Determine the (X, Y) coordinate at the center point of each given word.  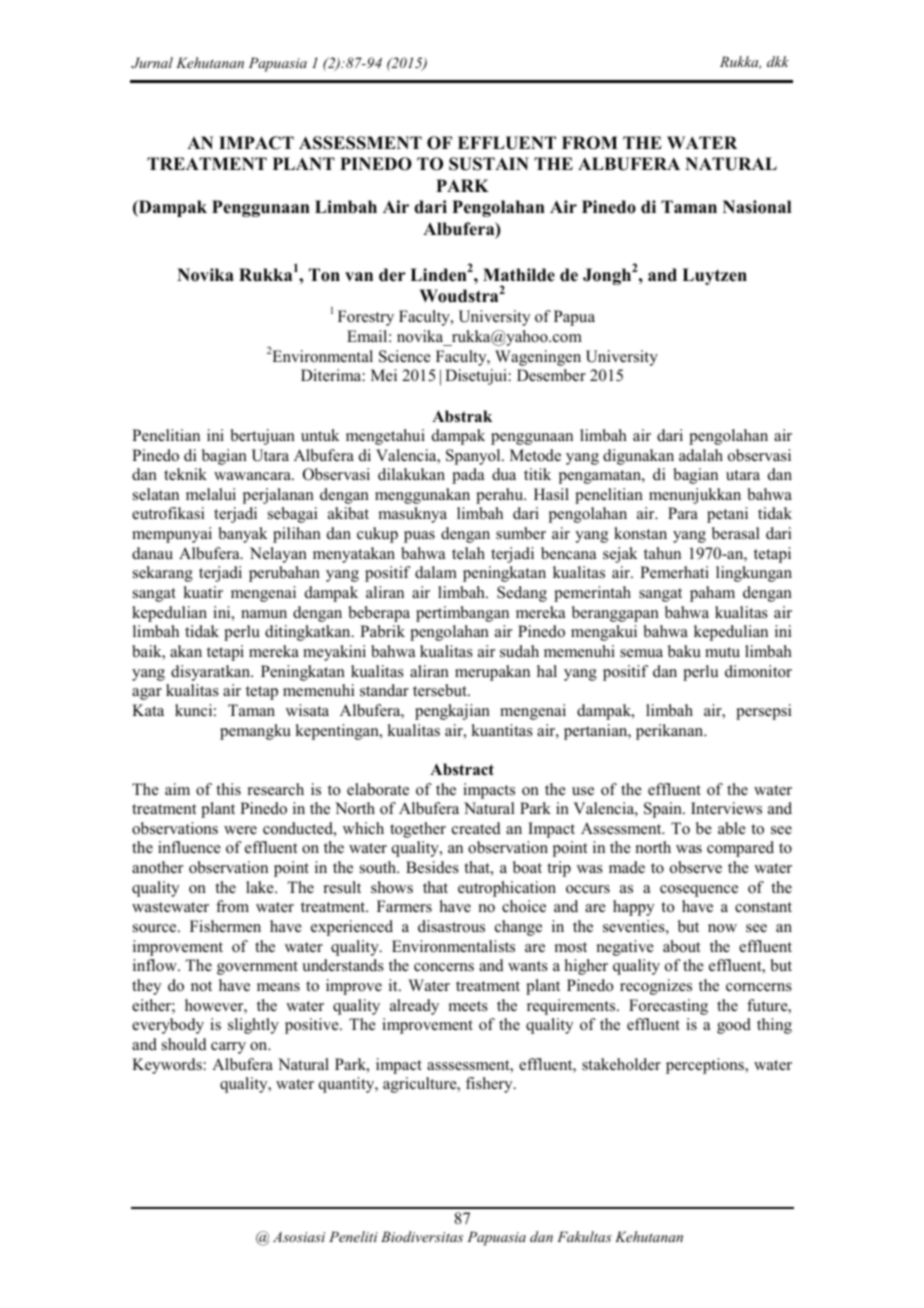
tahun (662, 553)
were (240, 830)
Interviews (726, 808)
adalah (701, 455)
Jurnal (152, 63)
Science (405, 356)
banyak (243, 535)
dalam (436, 572)
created (476, 828)
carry (228, 1048)
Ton (324, 275)
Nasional (757, 207)
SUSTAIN (489, 164)
